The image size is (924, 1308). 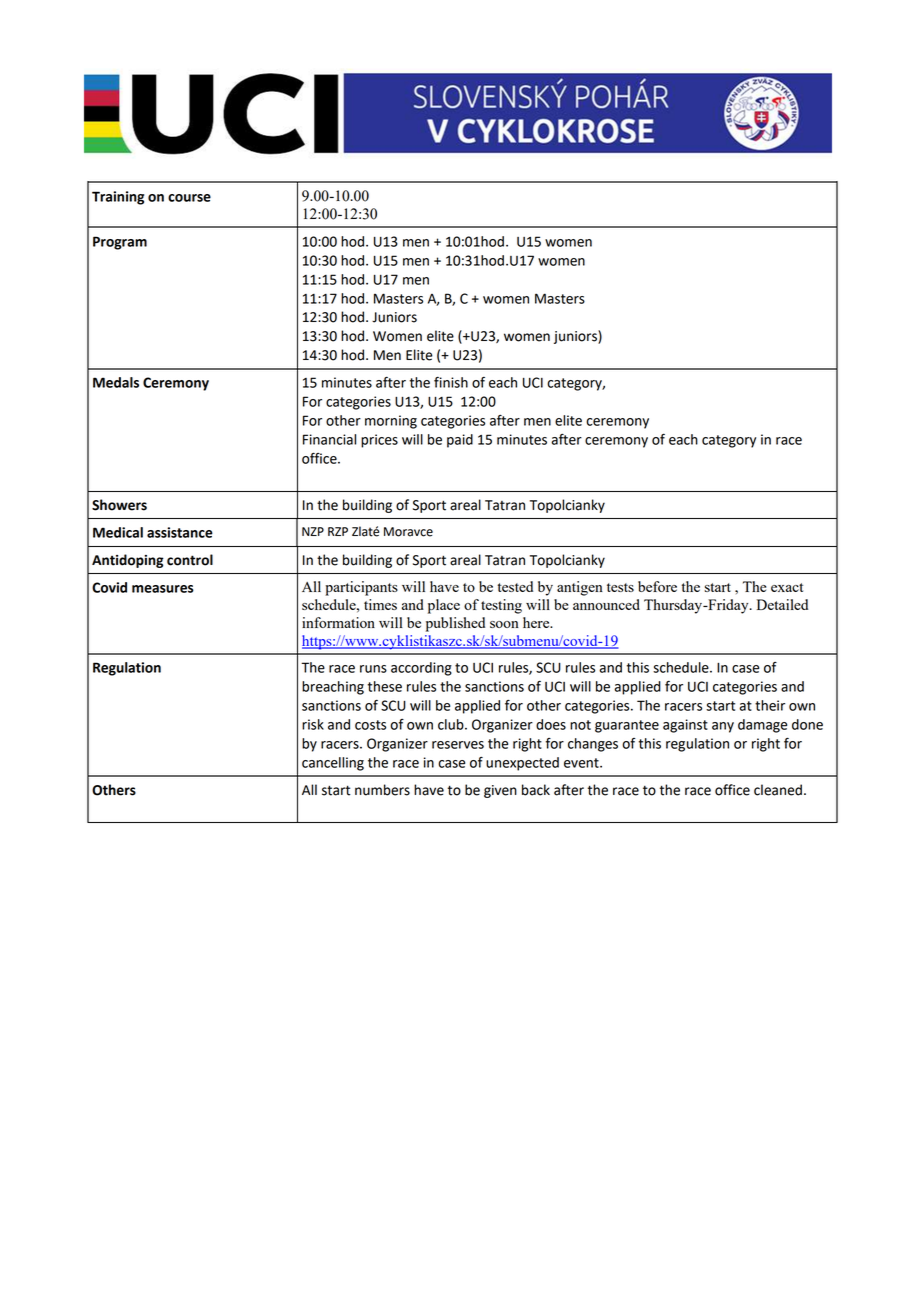 What do you see at coordinates (500, 791) in the image?
I see `given` at bounding box center [500, 791].
